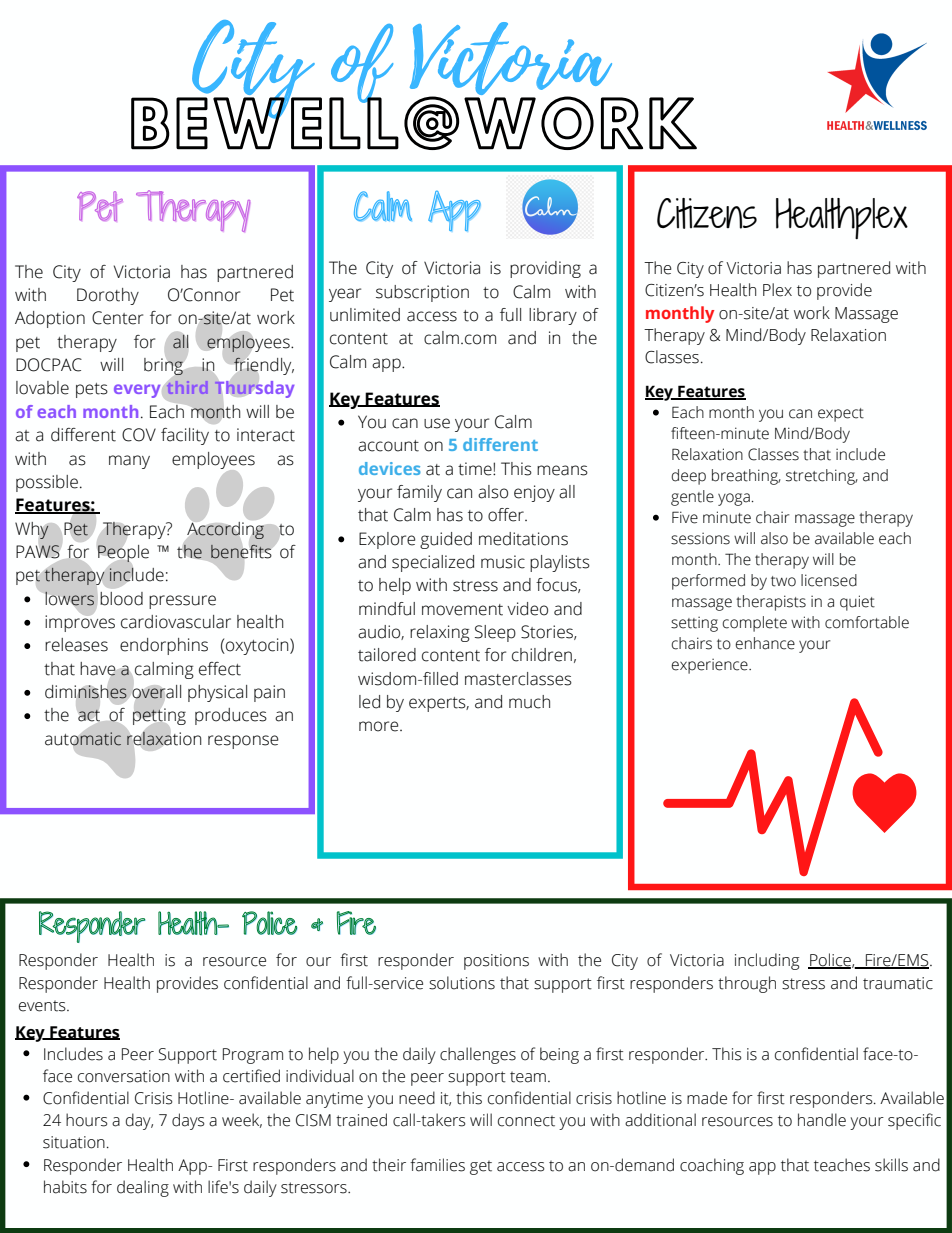  Describe the element at coordinates (767, 961) in the screenshot. I see `including` at that location.
